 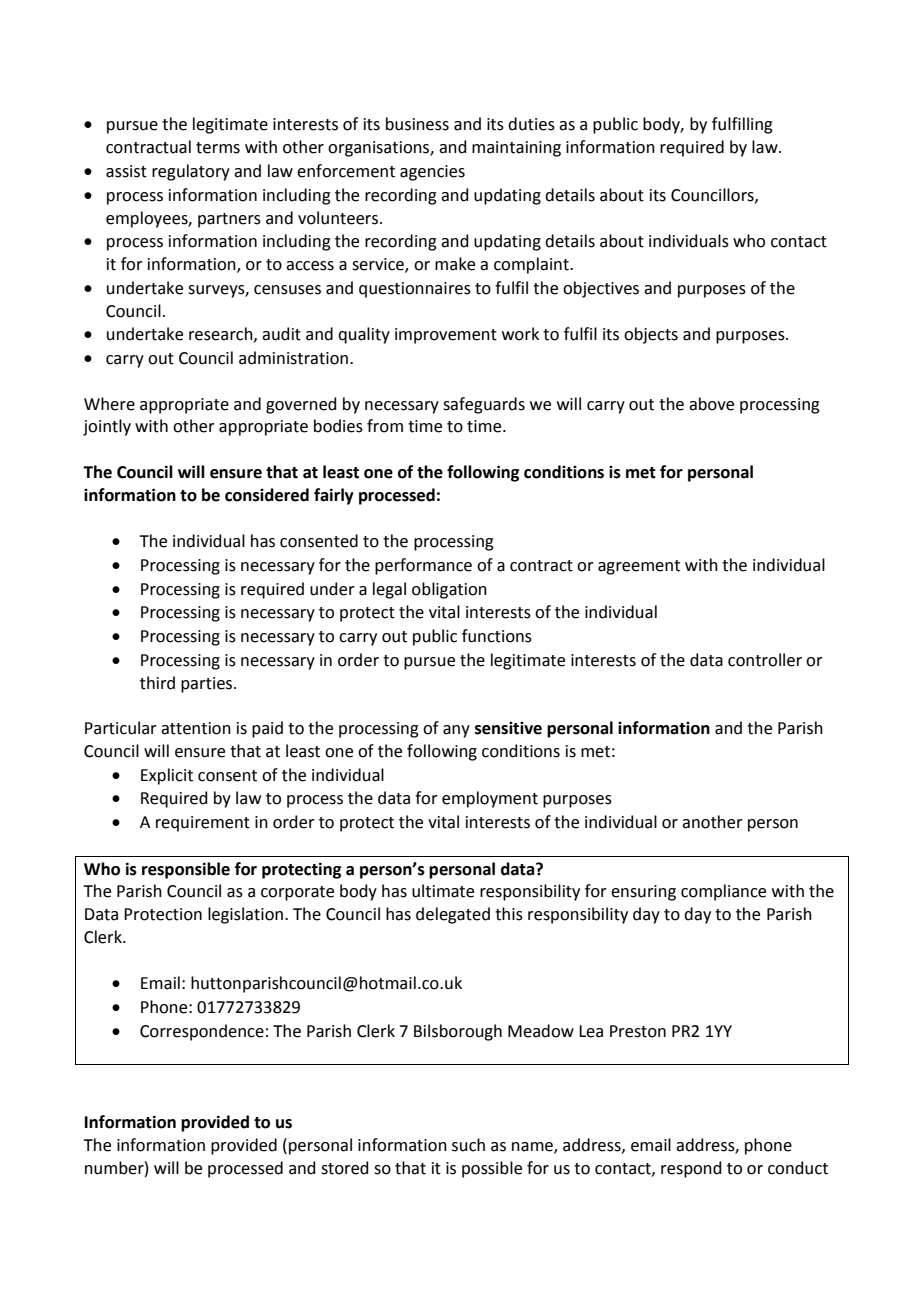 I want to click on agencies, so click(x=432, y=173).
